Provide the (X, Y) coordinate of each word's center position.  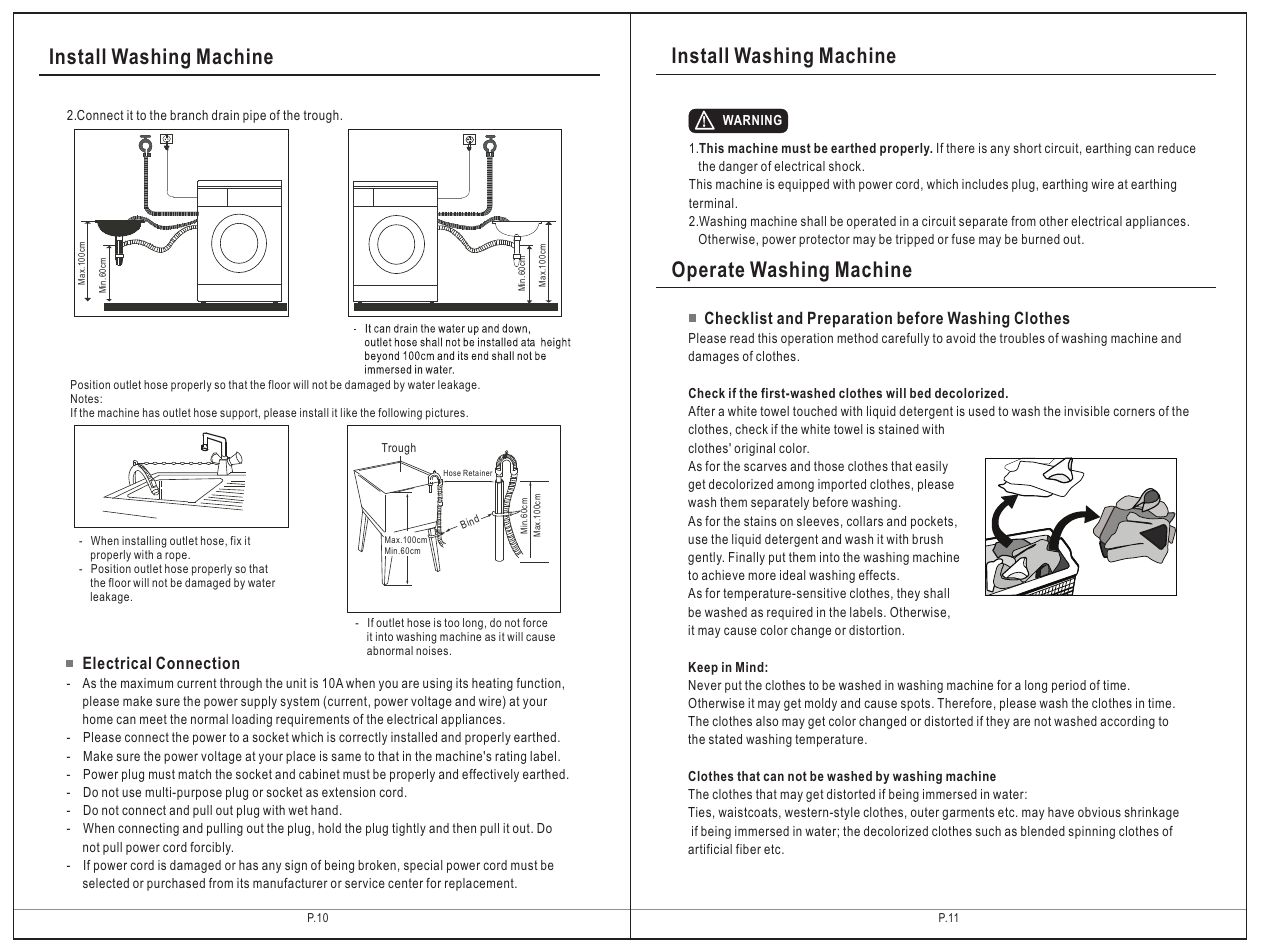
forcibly (211, 848)
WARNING (752, 120)
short (1028, 148)
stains (760, 521)
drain (225, 115)
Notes (86, 398)
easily (931, 467)
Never (705, 685)
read (742, 338)
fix (236, 540)
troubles (1022, 338)
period (1069, 686)
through (241, 684)
